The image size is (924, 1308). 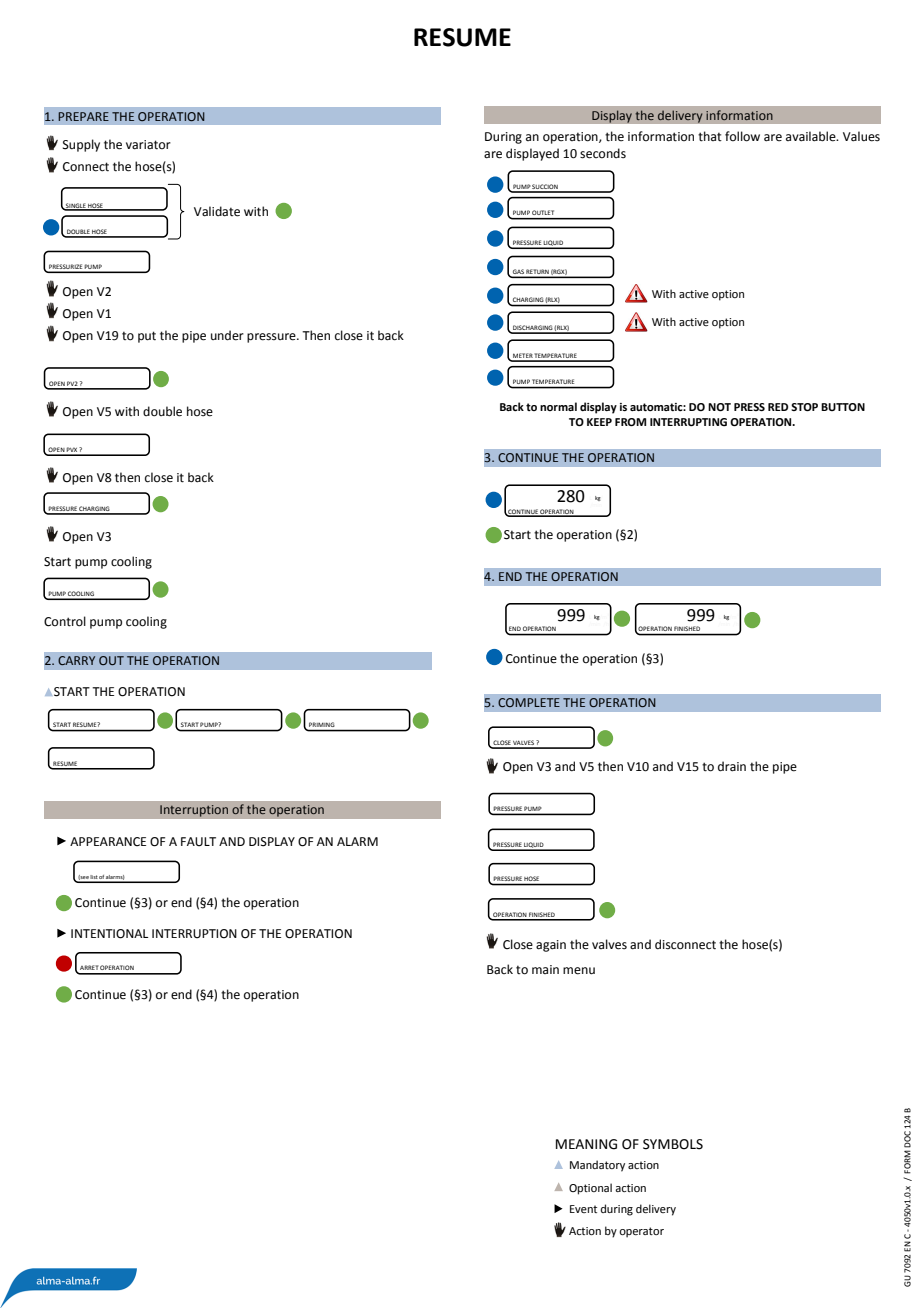 What do you see at coordinates (732, 766) in the page?
I see `drain` at bounding box center [732, 766].
